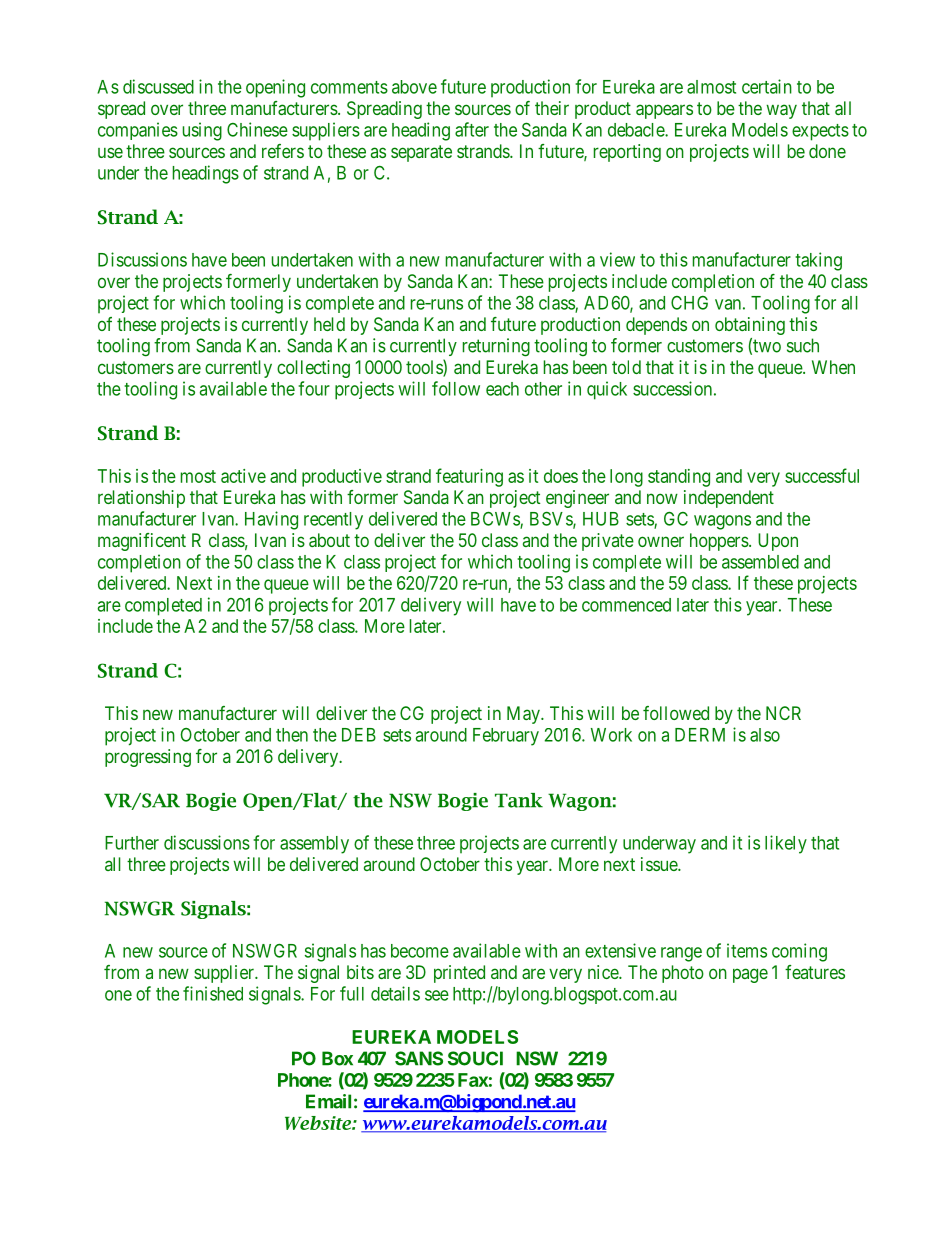 Image resolution: width=952 pixels, height=1233 pixels. What do you see at coordinates (313, 369) in the screenshot?
I see `collecting` at bounding box center [313, 369].
